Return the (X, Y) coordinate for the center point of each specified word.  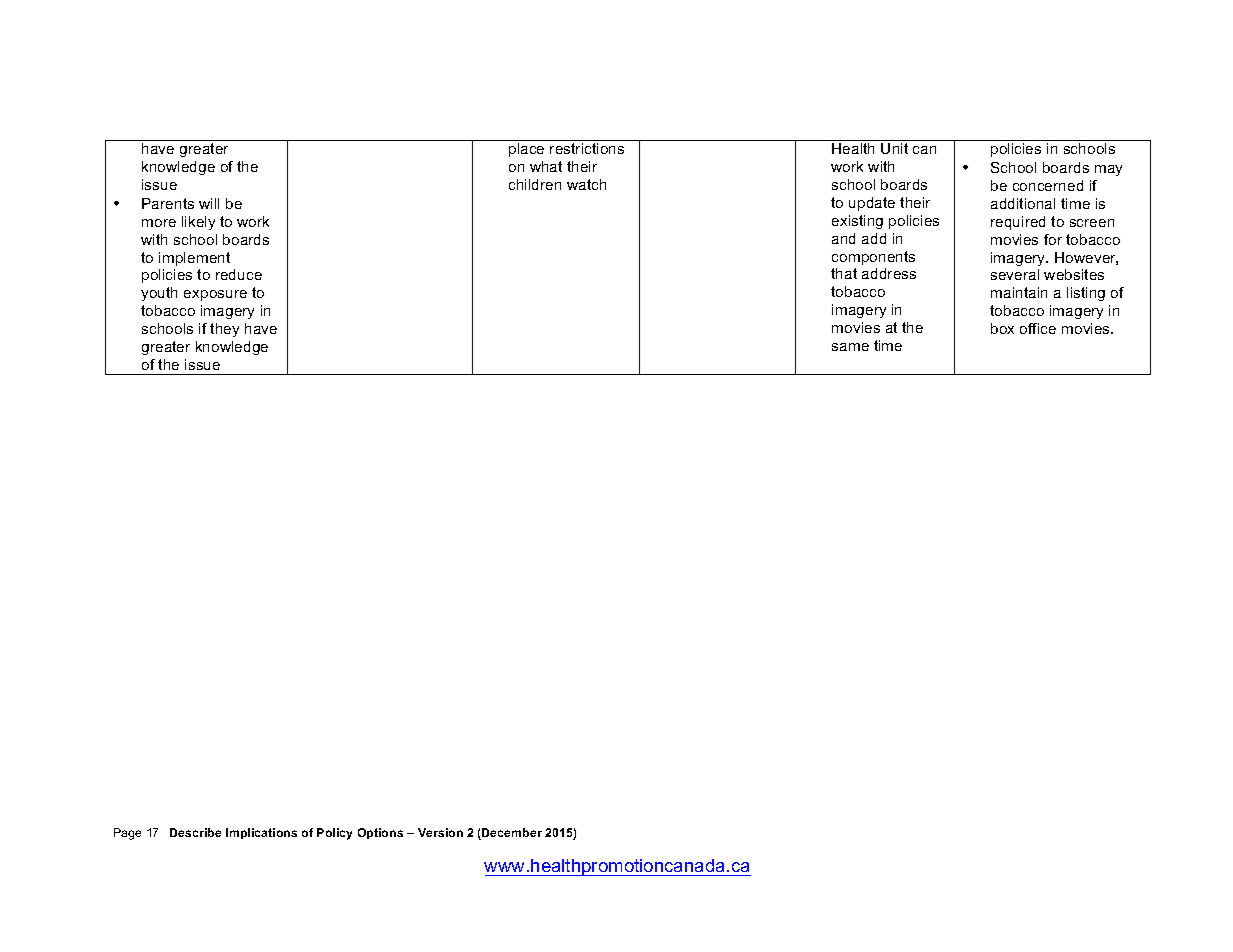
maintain (1019, 292)
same (850, 347)
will (209, 203)
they (224, 330)
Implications (261, 833)
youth (159, 294)
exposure (215, 295)
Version (440, 832)
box (1002, 328)
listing (1086, 294)
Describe (195, 832)
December (511, 834)
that (844, 273)
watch (586, 184)
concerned (1048, 185)
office (1038, 328)
